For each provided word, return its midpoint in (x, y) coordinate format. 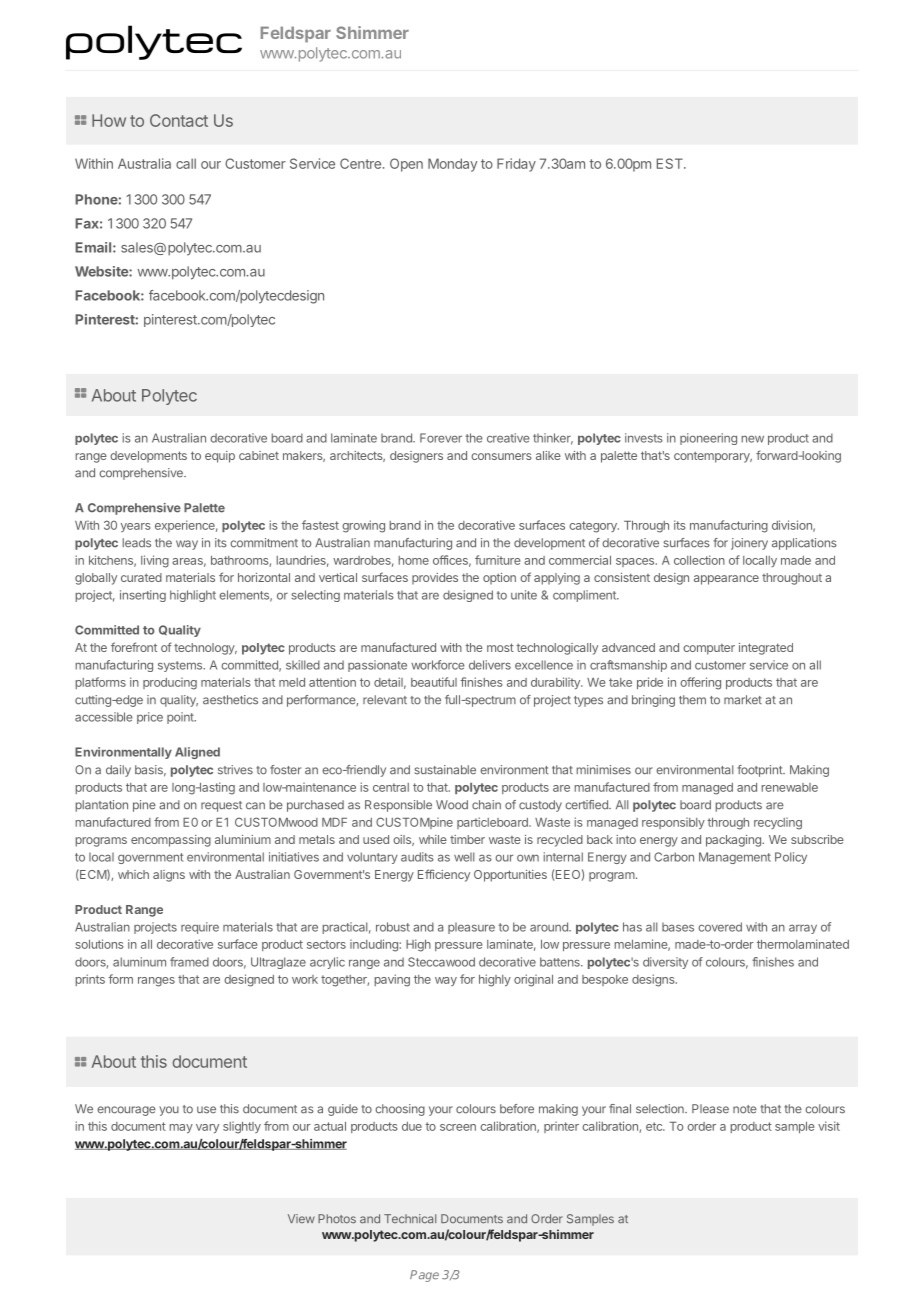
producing (170, 683)
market (743, 700)
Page (424, 1276)
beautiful (434, 682)
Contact (179, 120)
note (745, 1109)
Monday (452, 165)
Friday (516, 165)
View (301, 1218)
